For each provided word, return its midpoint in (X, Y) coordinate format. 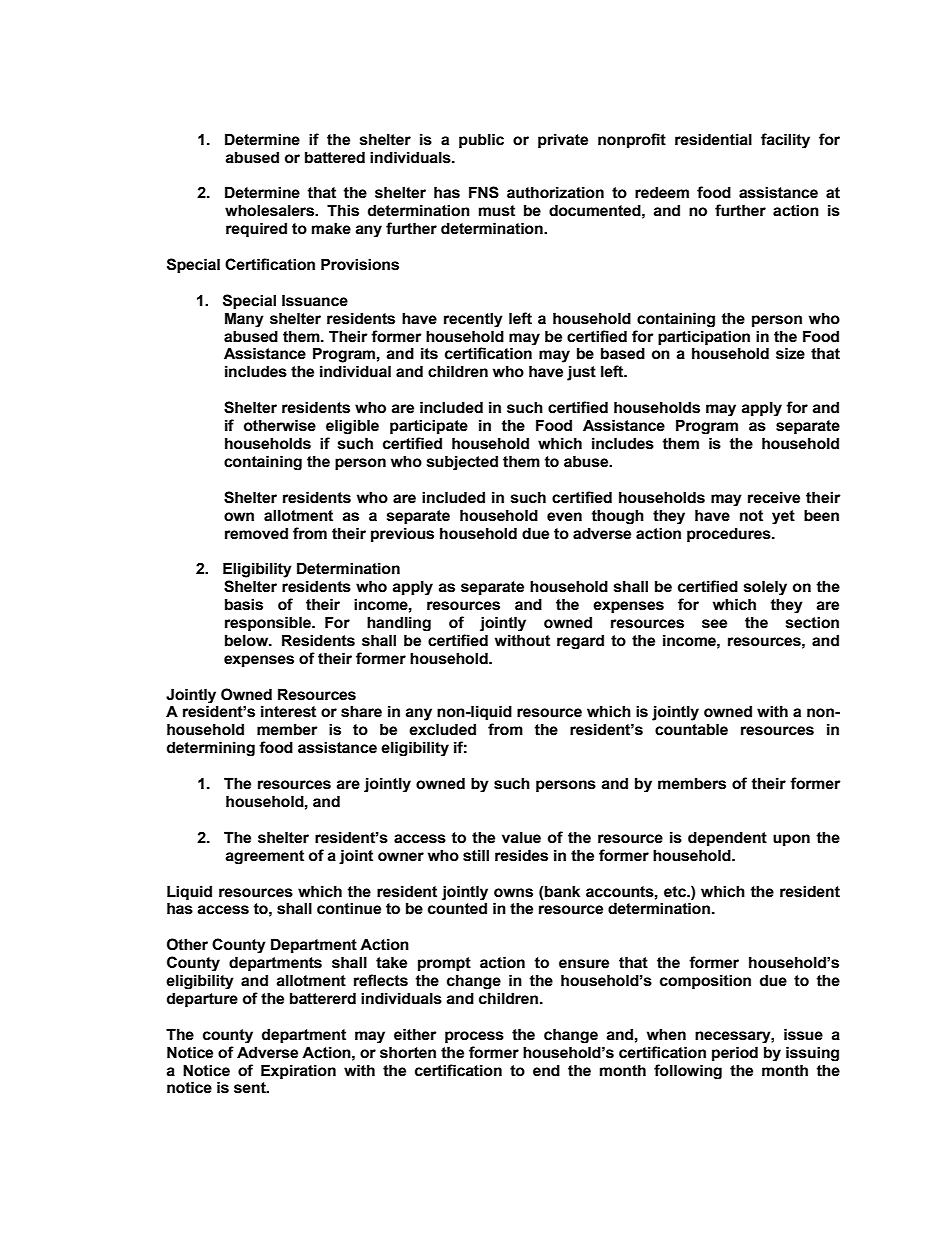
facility (785, 140)
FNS (484, 192)
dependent (727, 838)
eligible (352, 426)
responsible (269, 623)
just (581, 373)
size (790, 353)
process (474, 1037)
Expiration (298, 1071)
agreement (264, 857)
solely (765, 587)
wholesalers (270, 210)
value (521, 837)
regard (580, 641)
